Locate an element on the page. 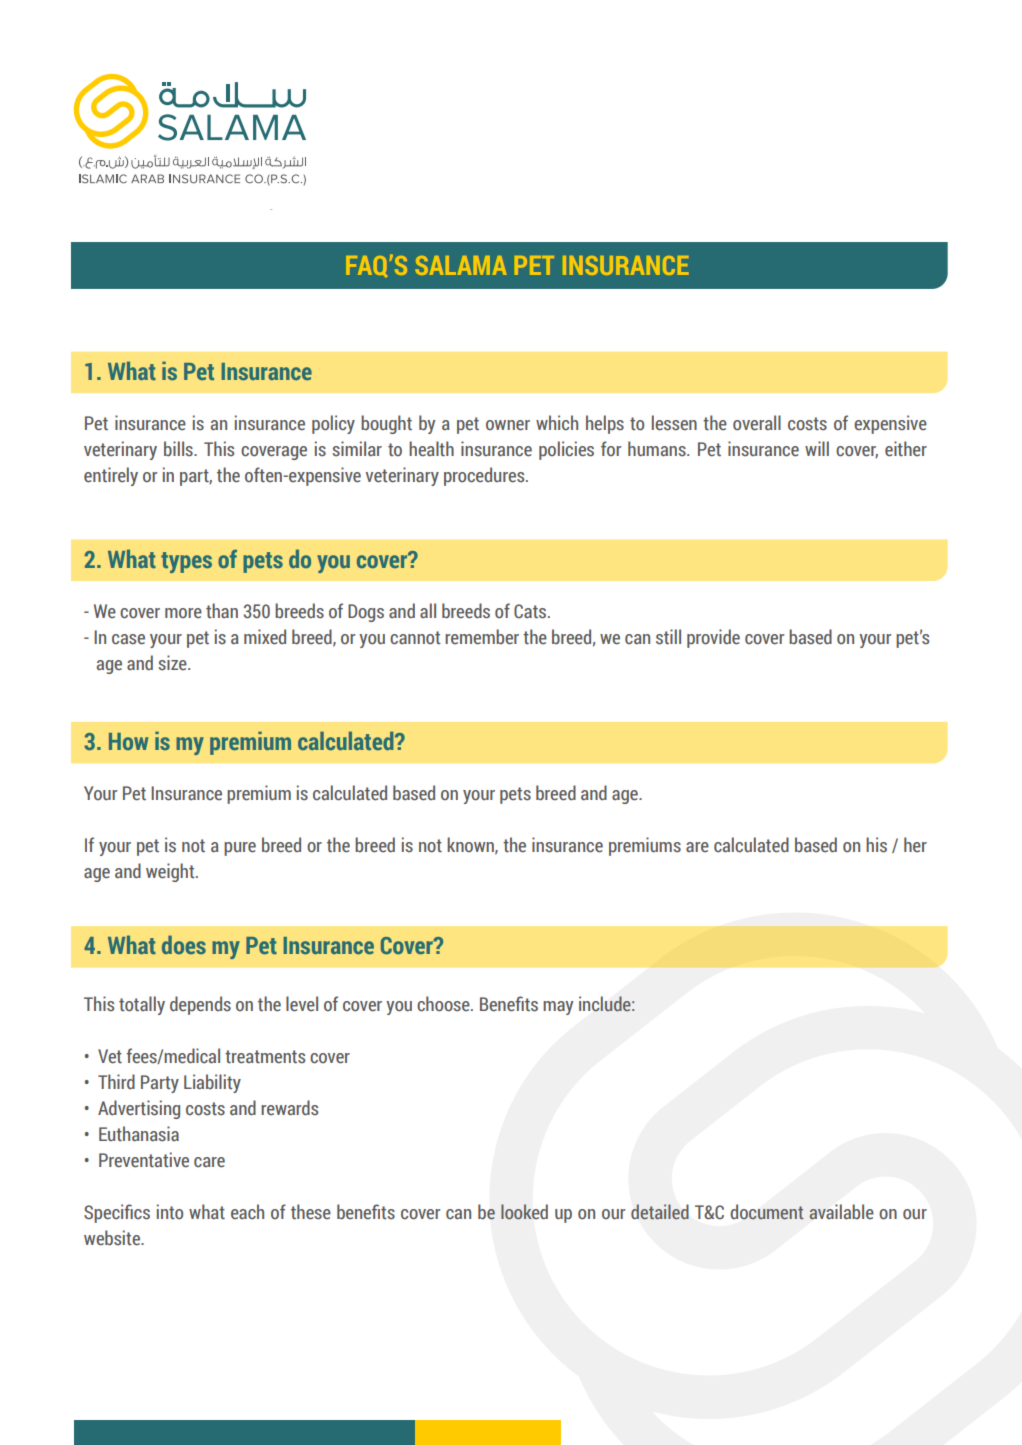  may is located at coordinates (558, 1008).
